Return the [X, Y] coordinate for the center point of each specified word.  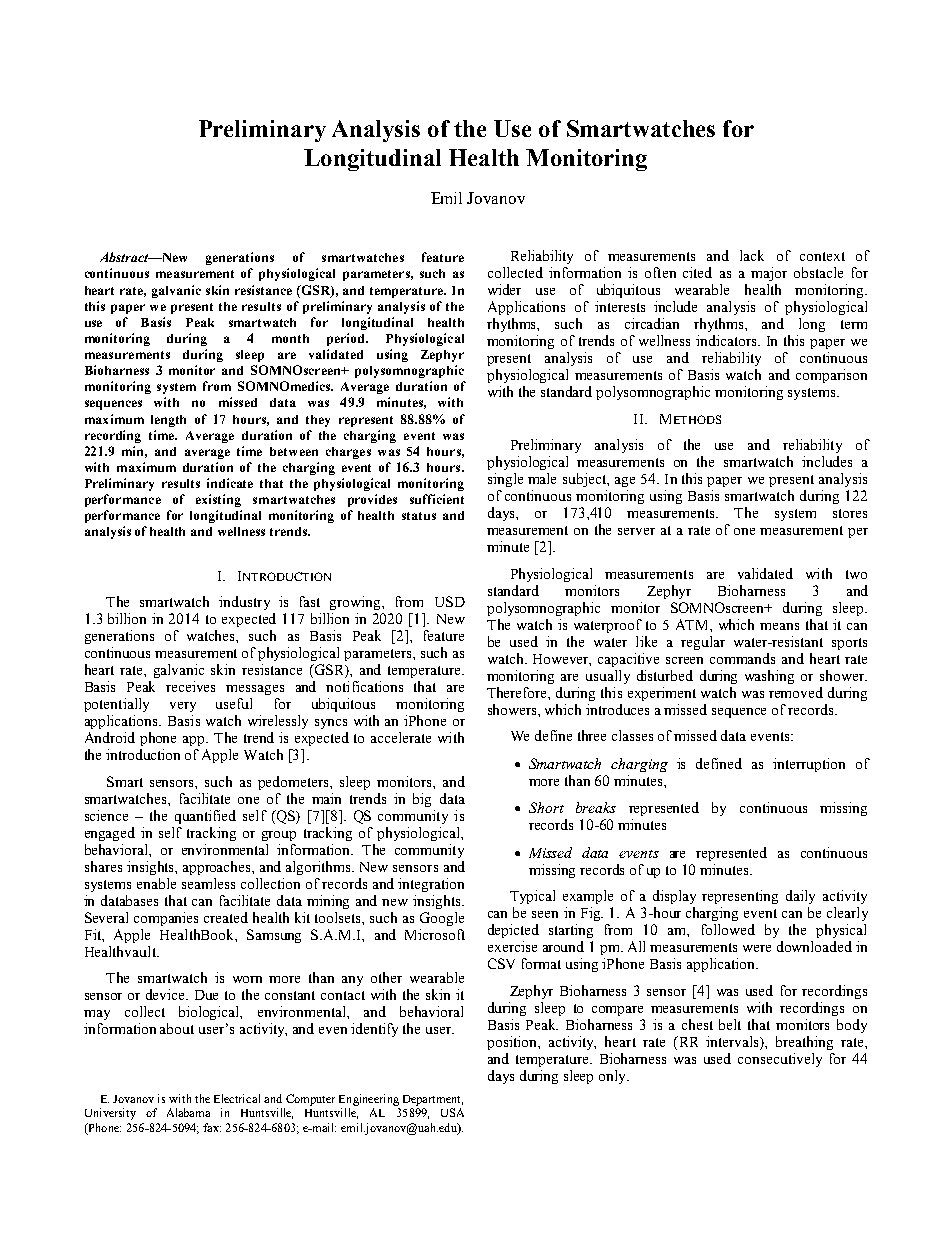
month [290, 338]
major [769, 274]
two [856, 574]
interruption [809, 765]
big [422, 800]
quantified [205, 817]
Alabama [188, 1112]
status [419, 516]
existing [218, 500]
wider [504, 289]
